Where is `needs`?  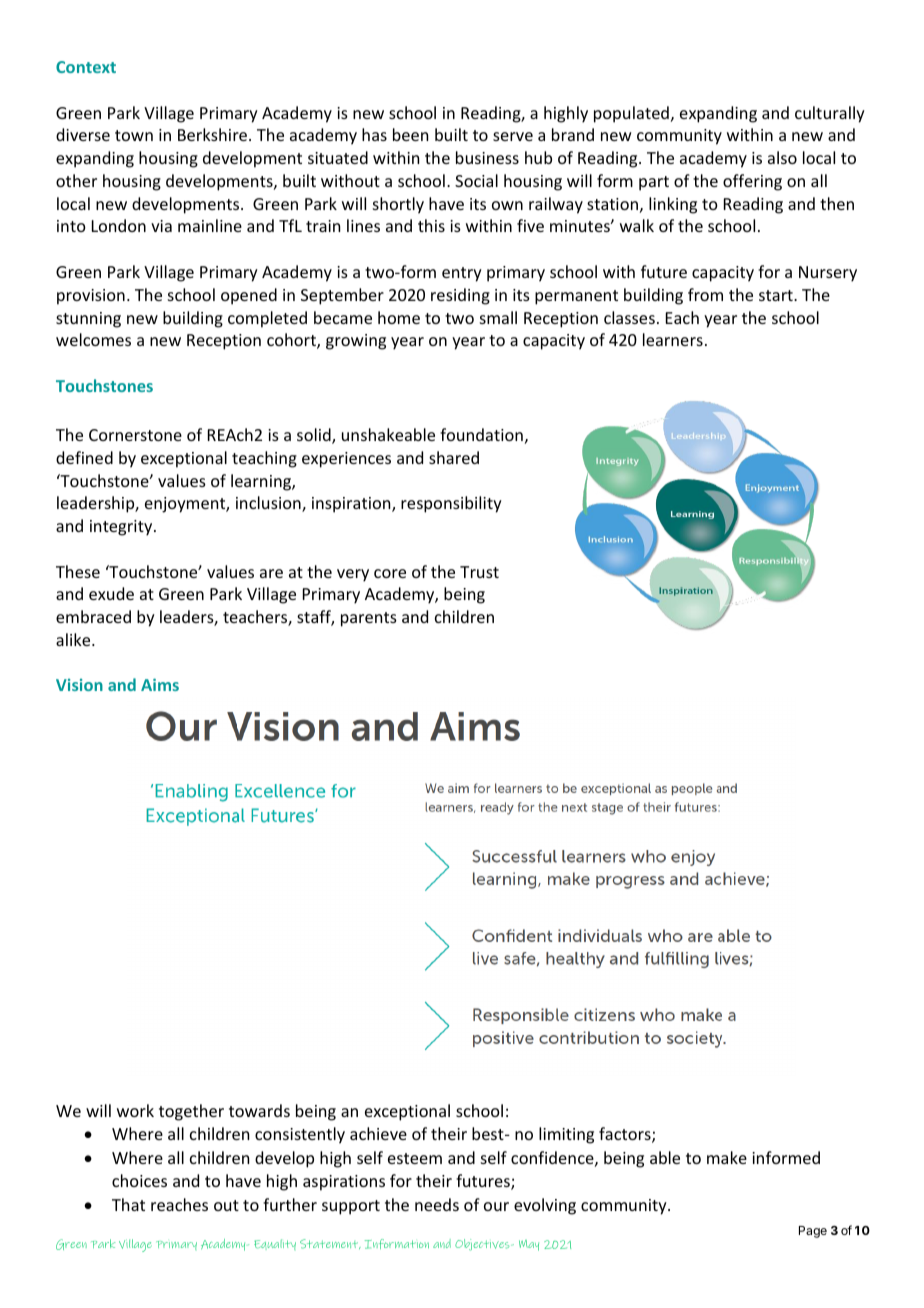 needs is located at coordinates (437, 1204).
